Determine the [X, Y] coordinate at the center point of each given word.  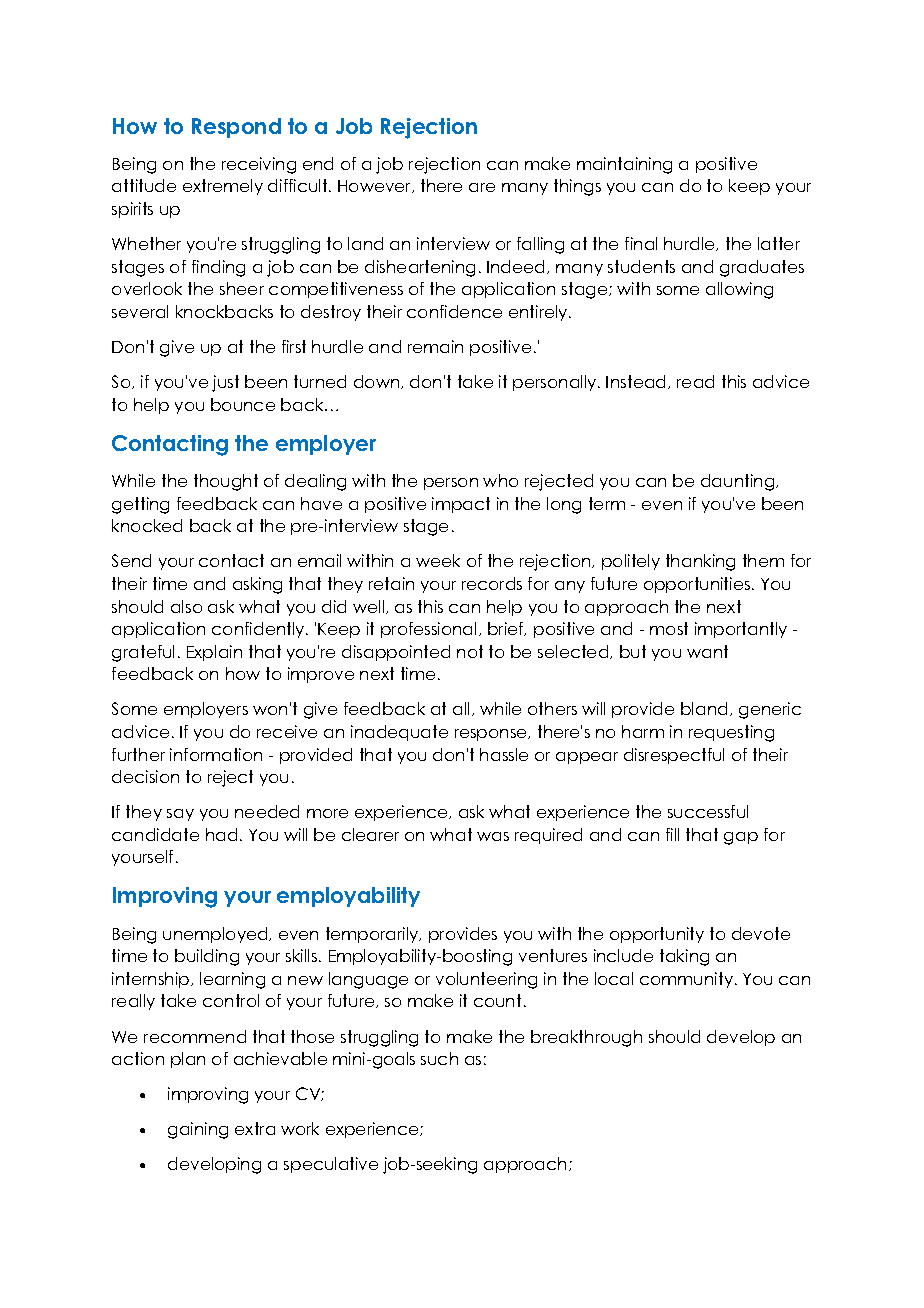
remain [435, 346]
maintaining [624, 165]
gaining [198, 1130]
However [376, 186]
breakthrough [586, 1038]
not [470, 651]
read [695, 381]
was [493, 836]
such [439, 1058]
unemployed [216, 935]
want [707, 651]
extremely [223, 187]
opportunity [657, 935]
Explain [214, 653]
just [225, 383]
